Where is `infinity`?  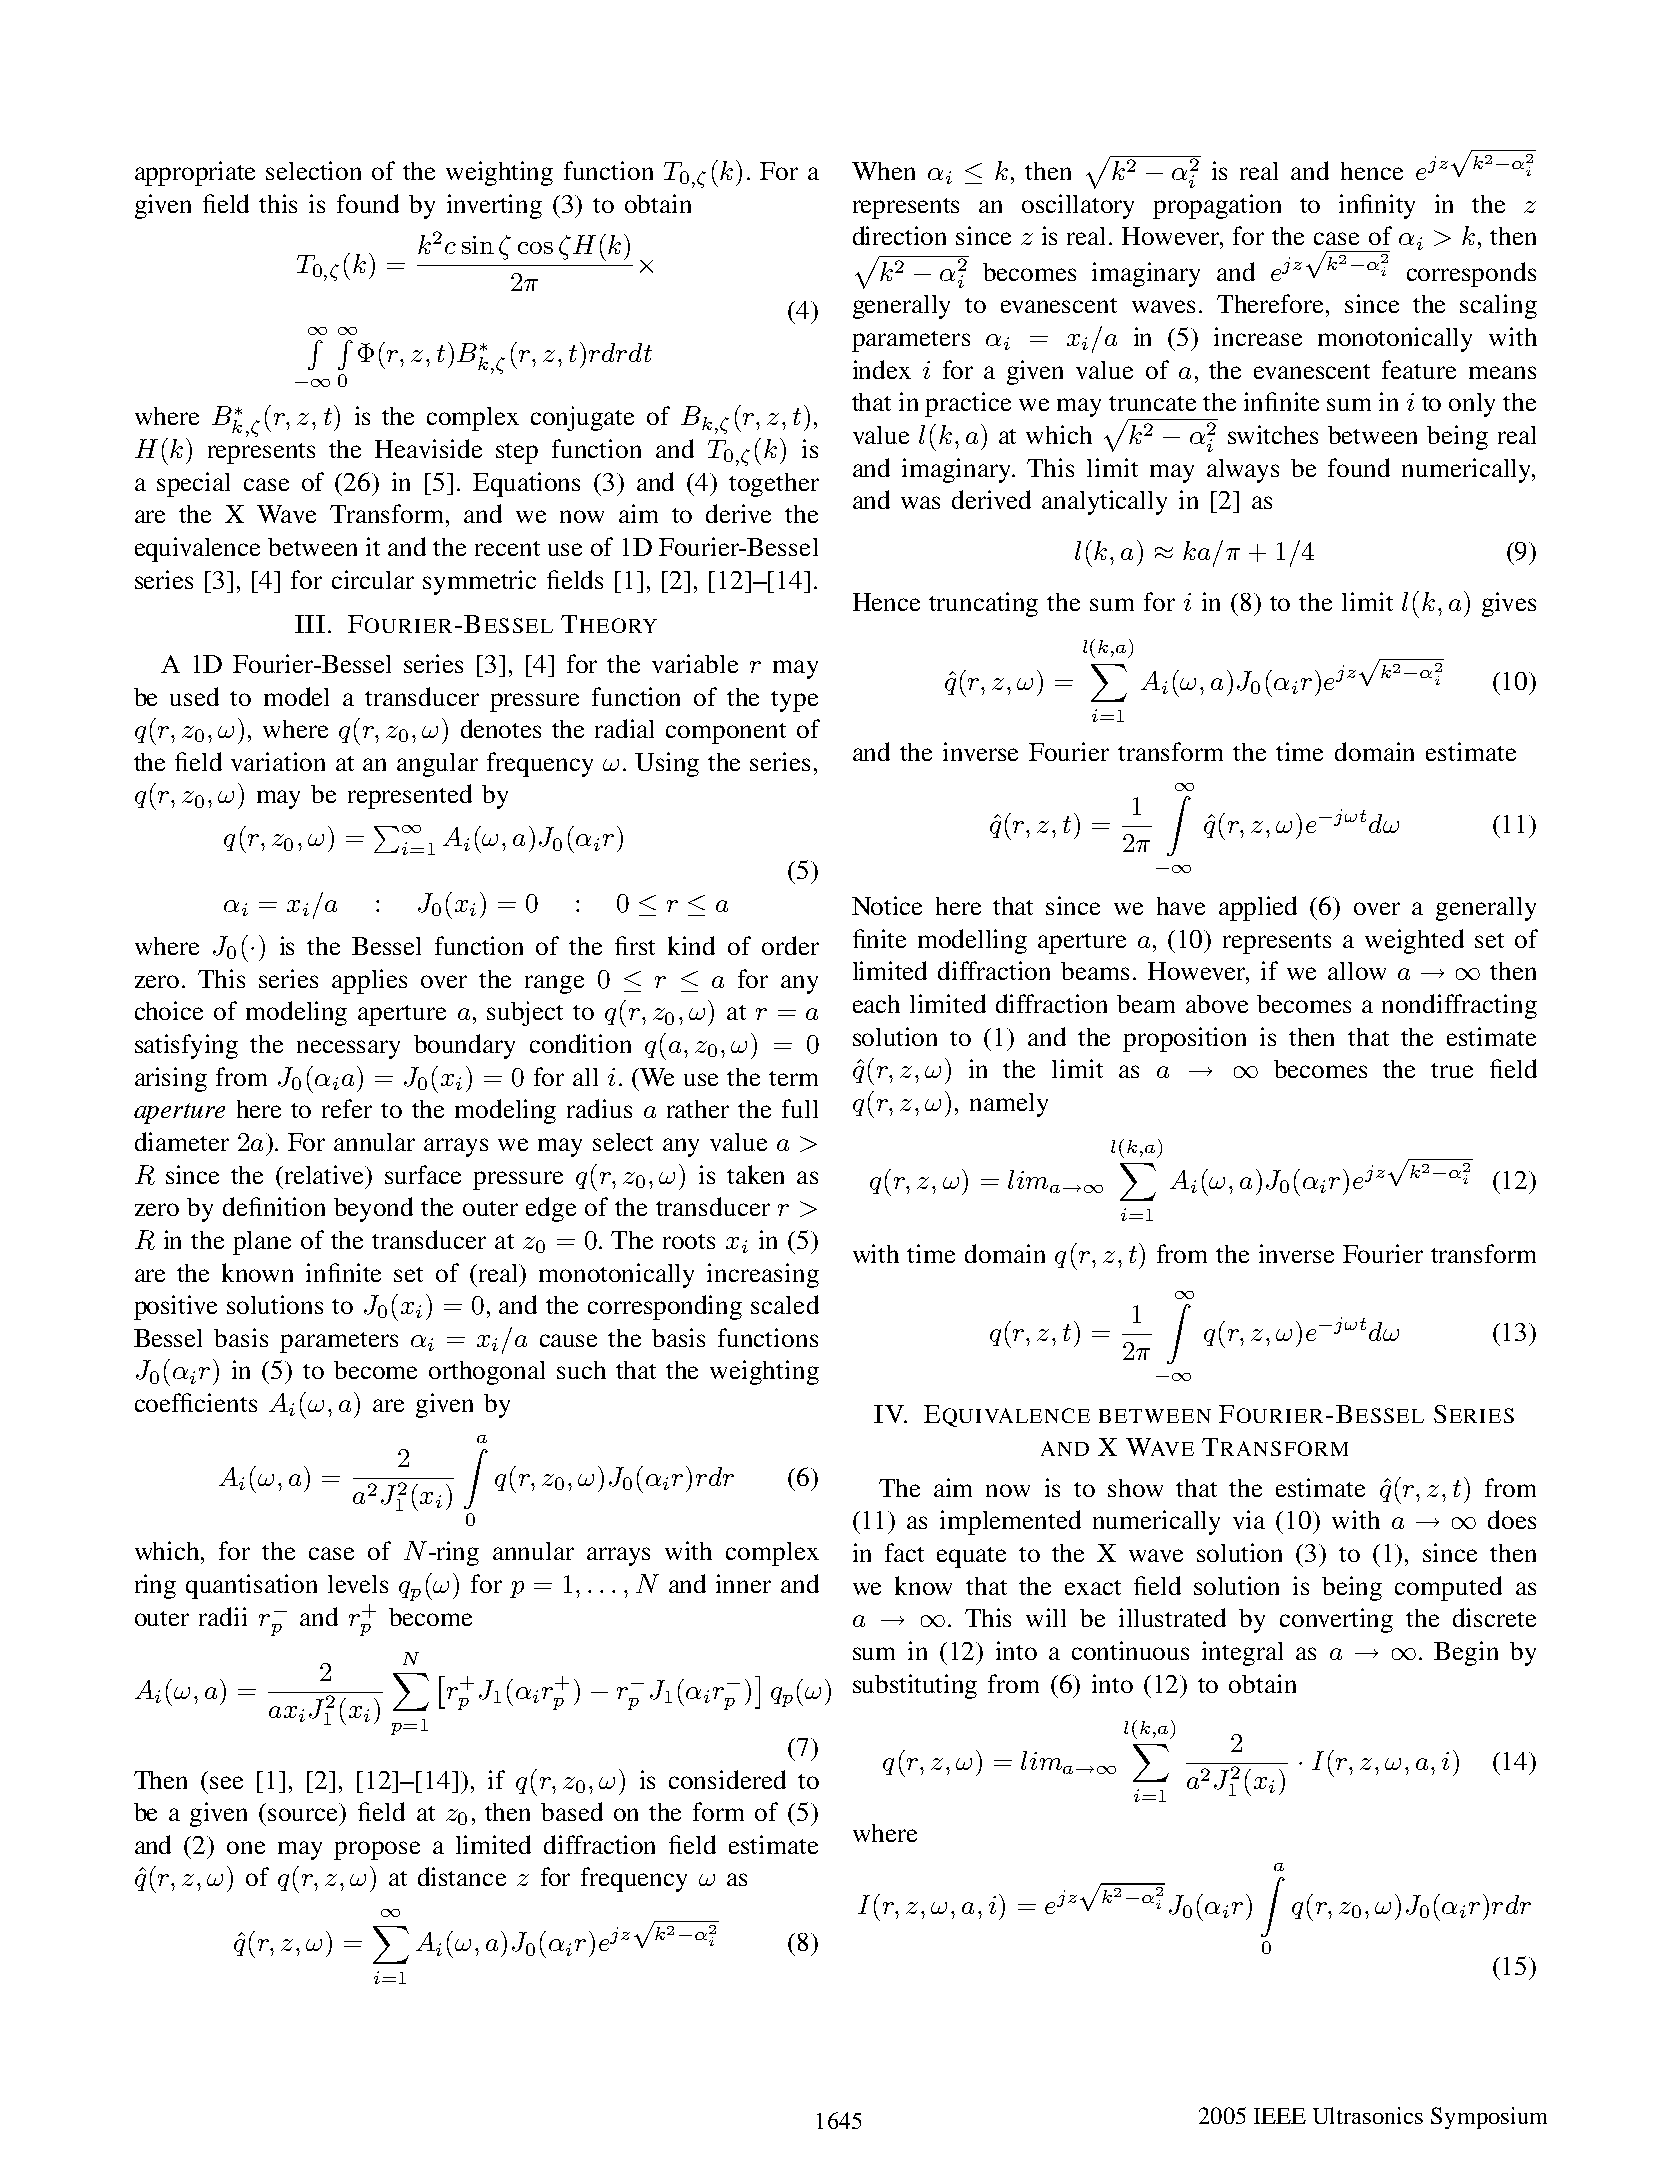 infinity is located at coordinates (1377, 206).
